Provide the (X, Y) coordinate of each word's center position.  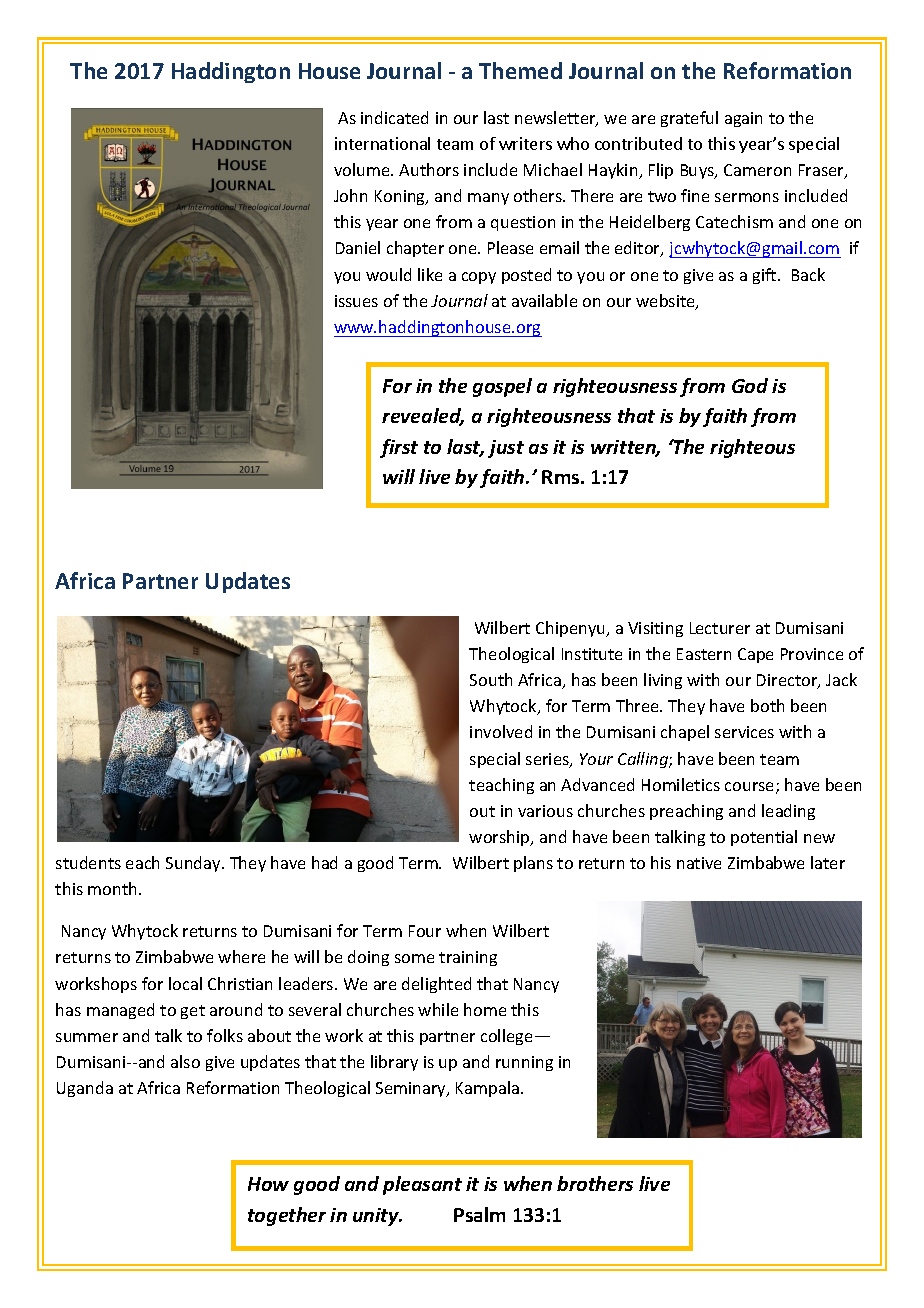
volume (363, 169)
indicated (394, 117)
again (743, 119)
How (268, 1184)
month (112, 888)
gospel (502, 387)
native (699, 863)
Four (425, 931)
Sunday (194, 864)
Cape (755, 655)
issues (356, 301)
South (491, 679)
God (750, 385)
